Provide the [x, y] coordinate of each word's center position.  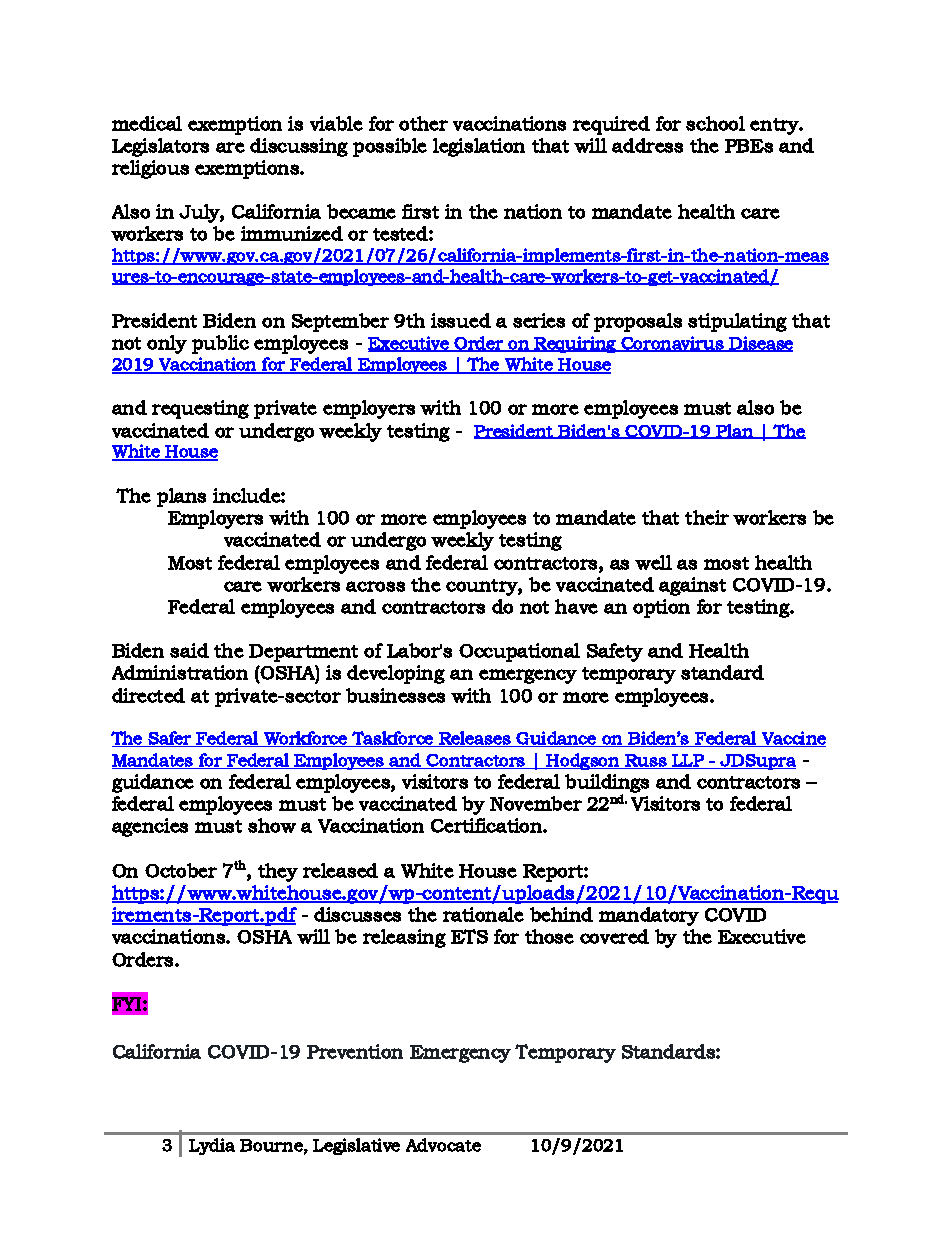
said [189, 650]
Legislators [160, 147]
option [661, 608]
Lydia [212, 1146]
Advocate [443, 1145]
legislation [479, 147]
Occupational [519, 652]
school [715, 123]
